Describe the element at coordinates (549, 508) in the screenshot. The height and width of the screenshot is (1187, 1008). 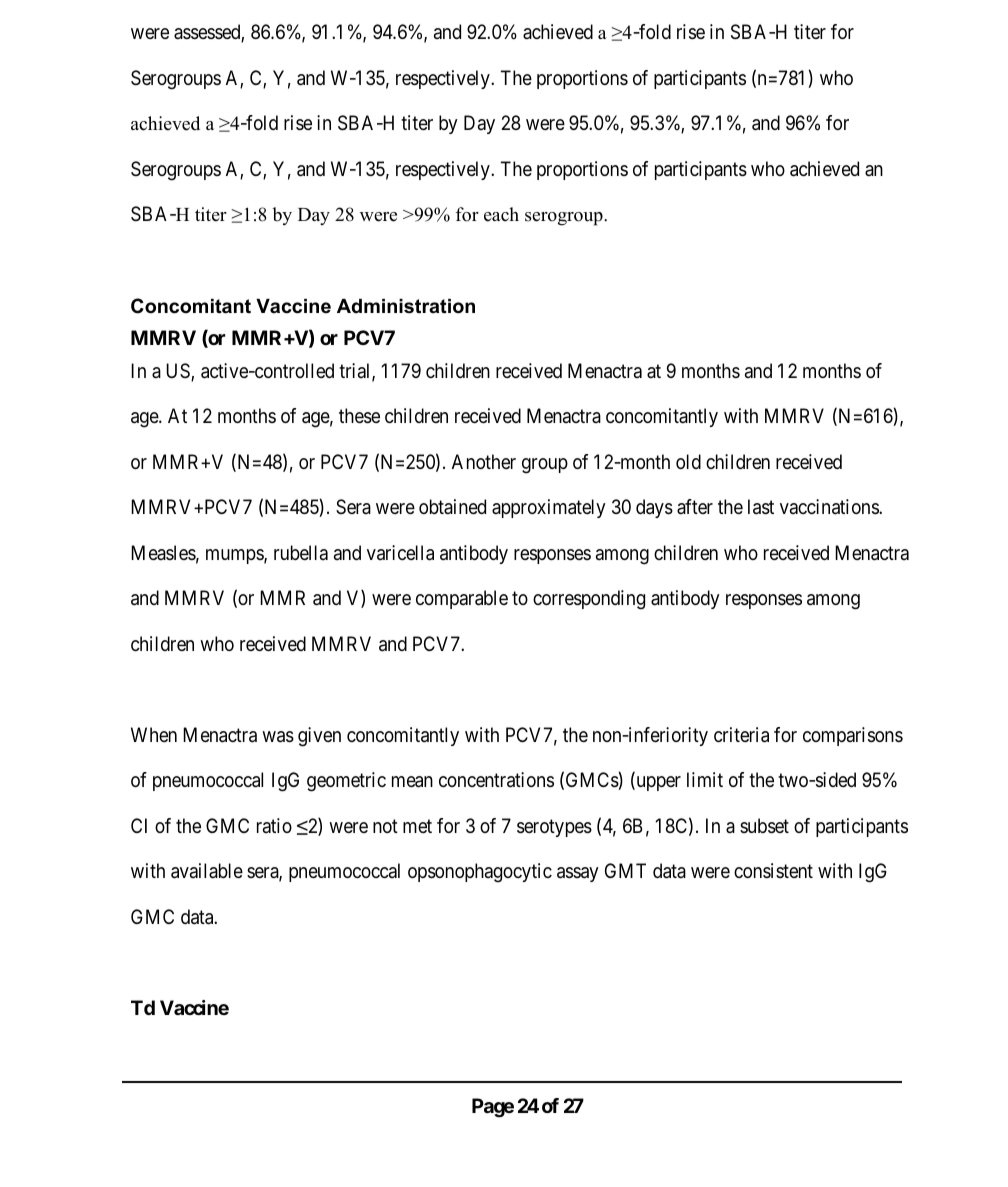
I see `approximately` at that location.
